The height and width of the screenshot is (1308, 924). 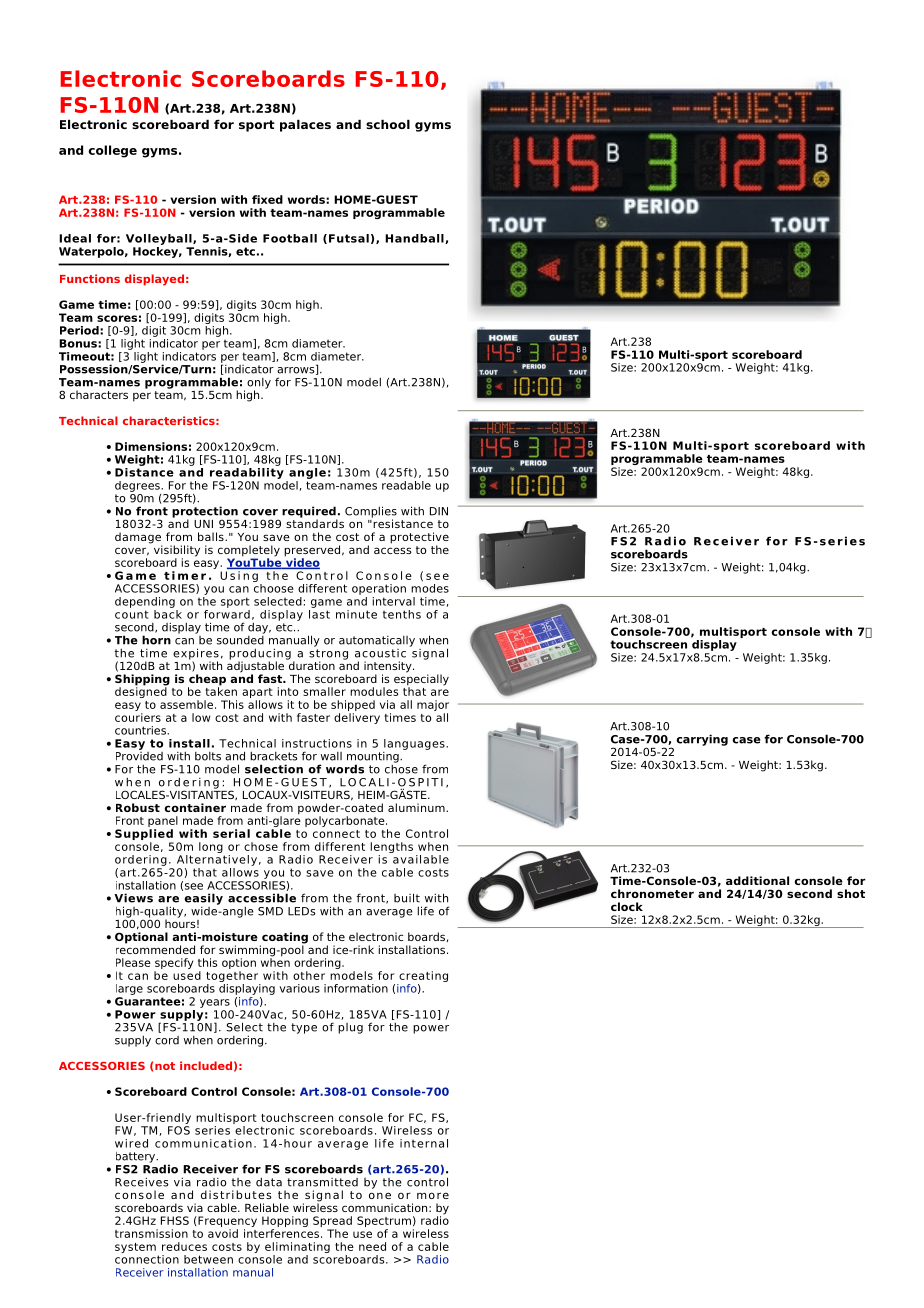 What do you see at coordinates (388, 124) in the screenshot?
I see `school` at bounding box center [388, 124].
